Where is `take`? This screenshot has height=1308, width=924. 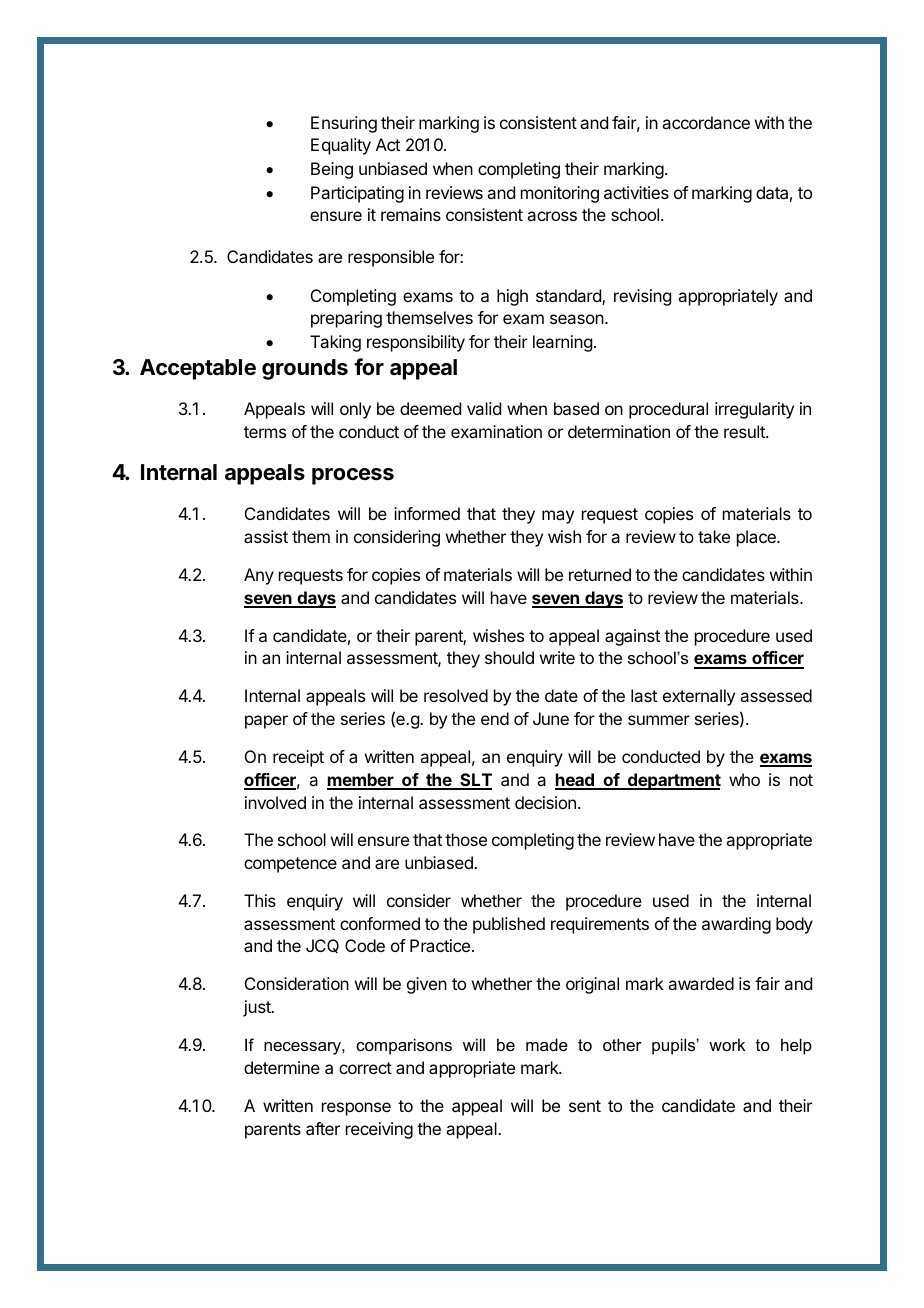 take is located at coordinates (714, 536).
